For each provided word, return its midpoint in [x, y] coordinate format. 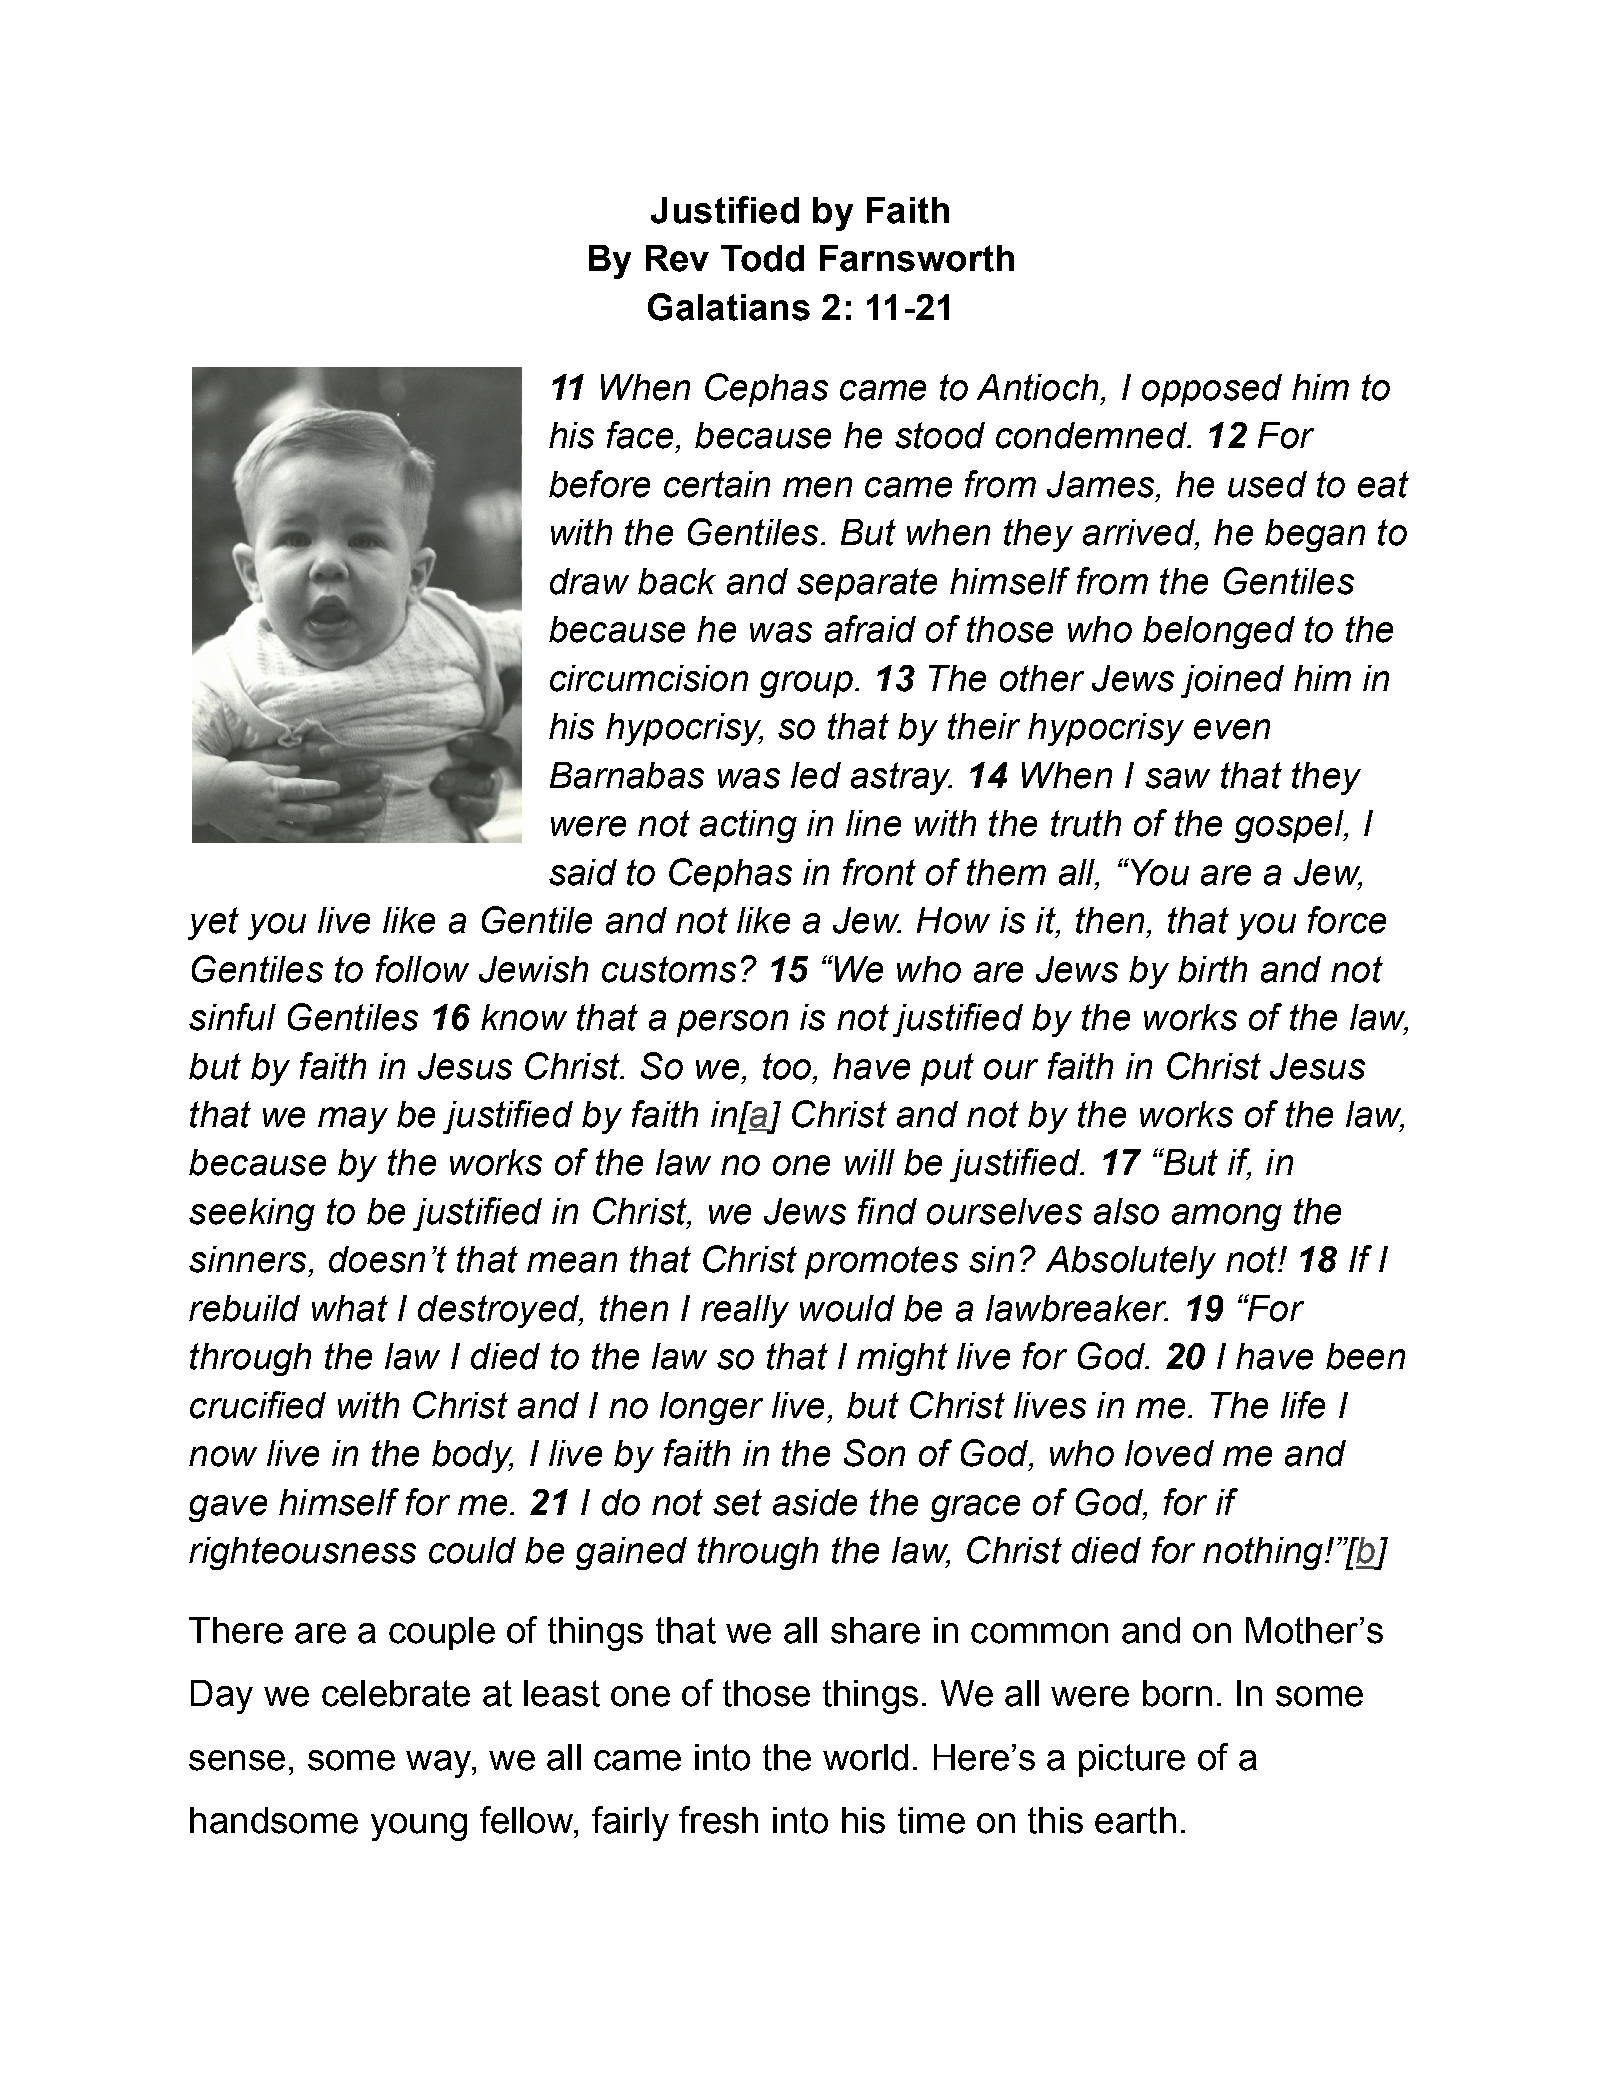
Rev [677, 258]
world [865, 1757]
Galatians [729, 307]
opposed [1212, 390]
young [419, 1827]
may [353, 1120]
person [732, 1023]
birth [1212, 969]
